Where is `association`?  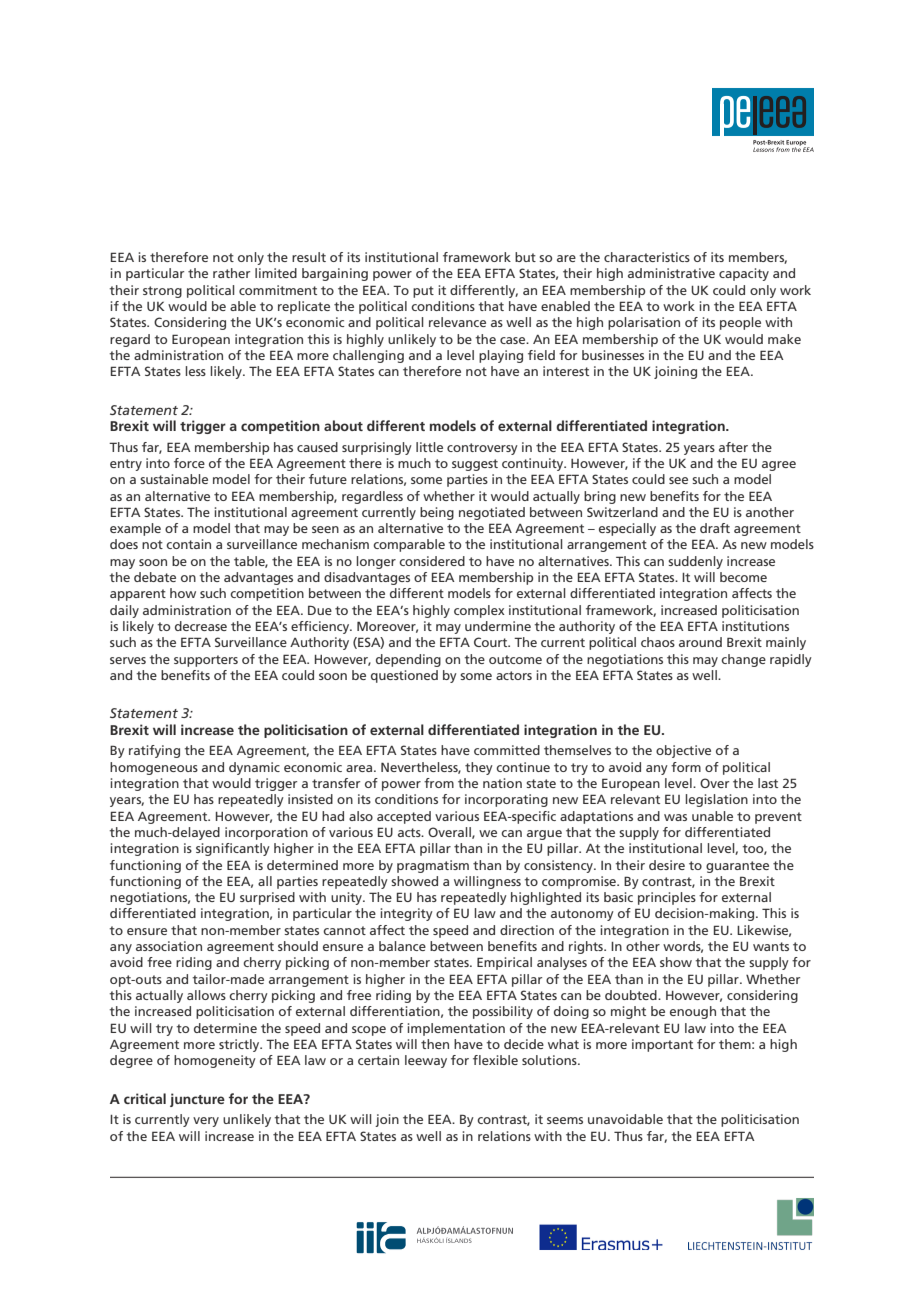
association is located at coordinates (169, 946).
